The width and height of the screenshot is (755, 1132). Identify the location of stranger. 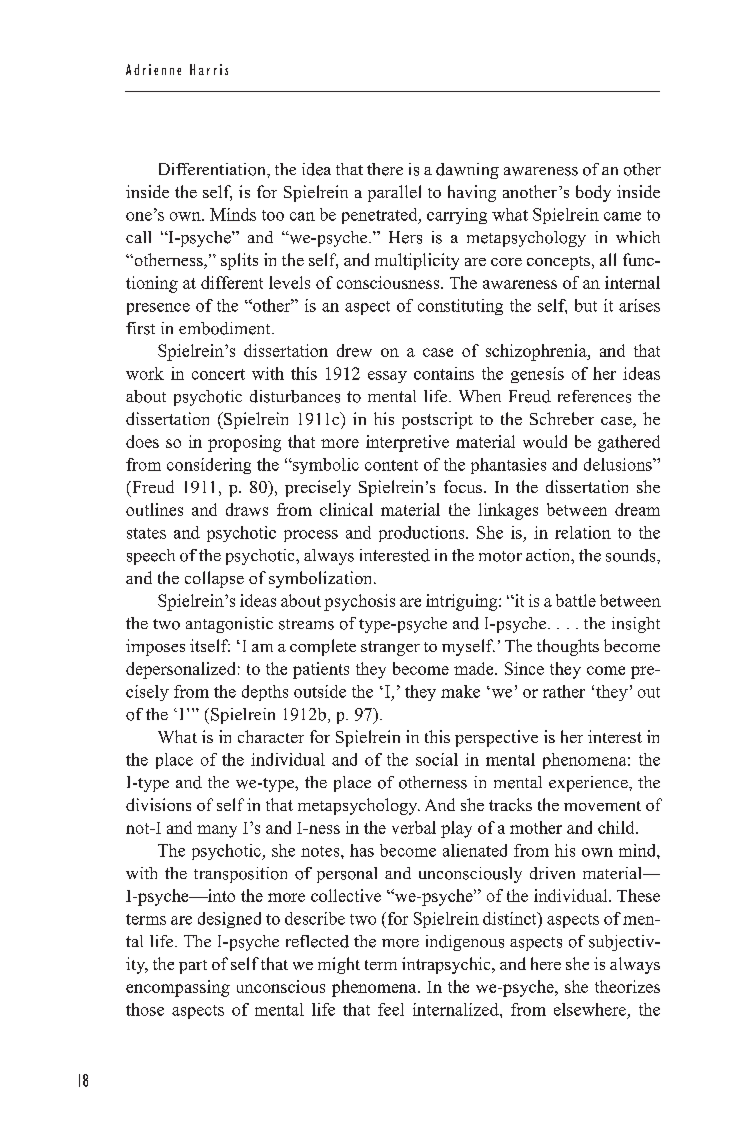
(390, 648).
